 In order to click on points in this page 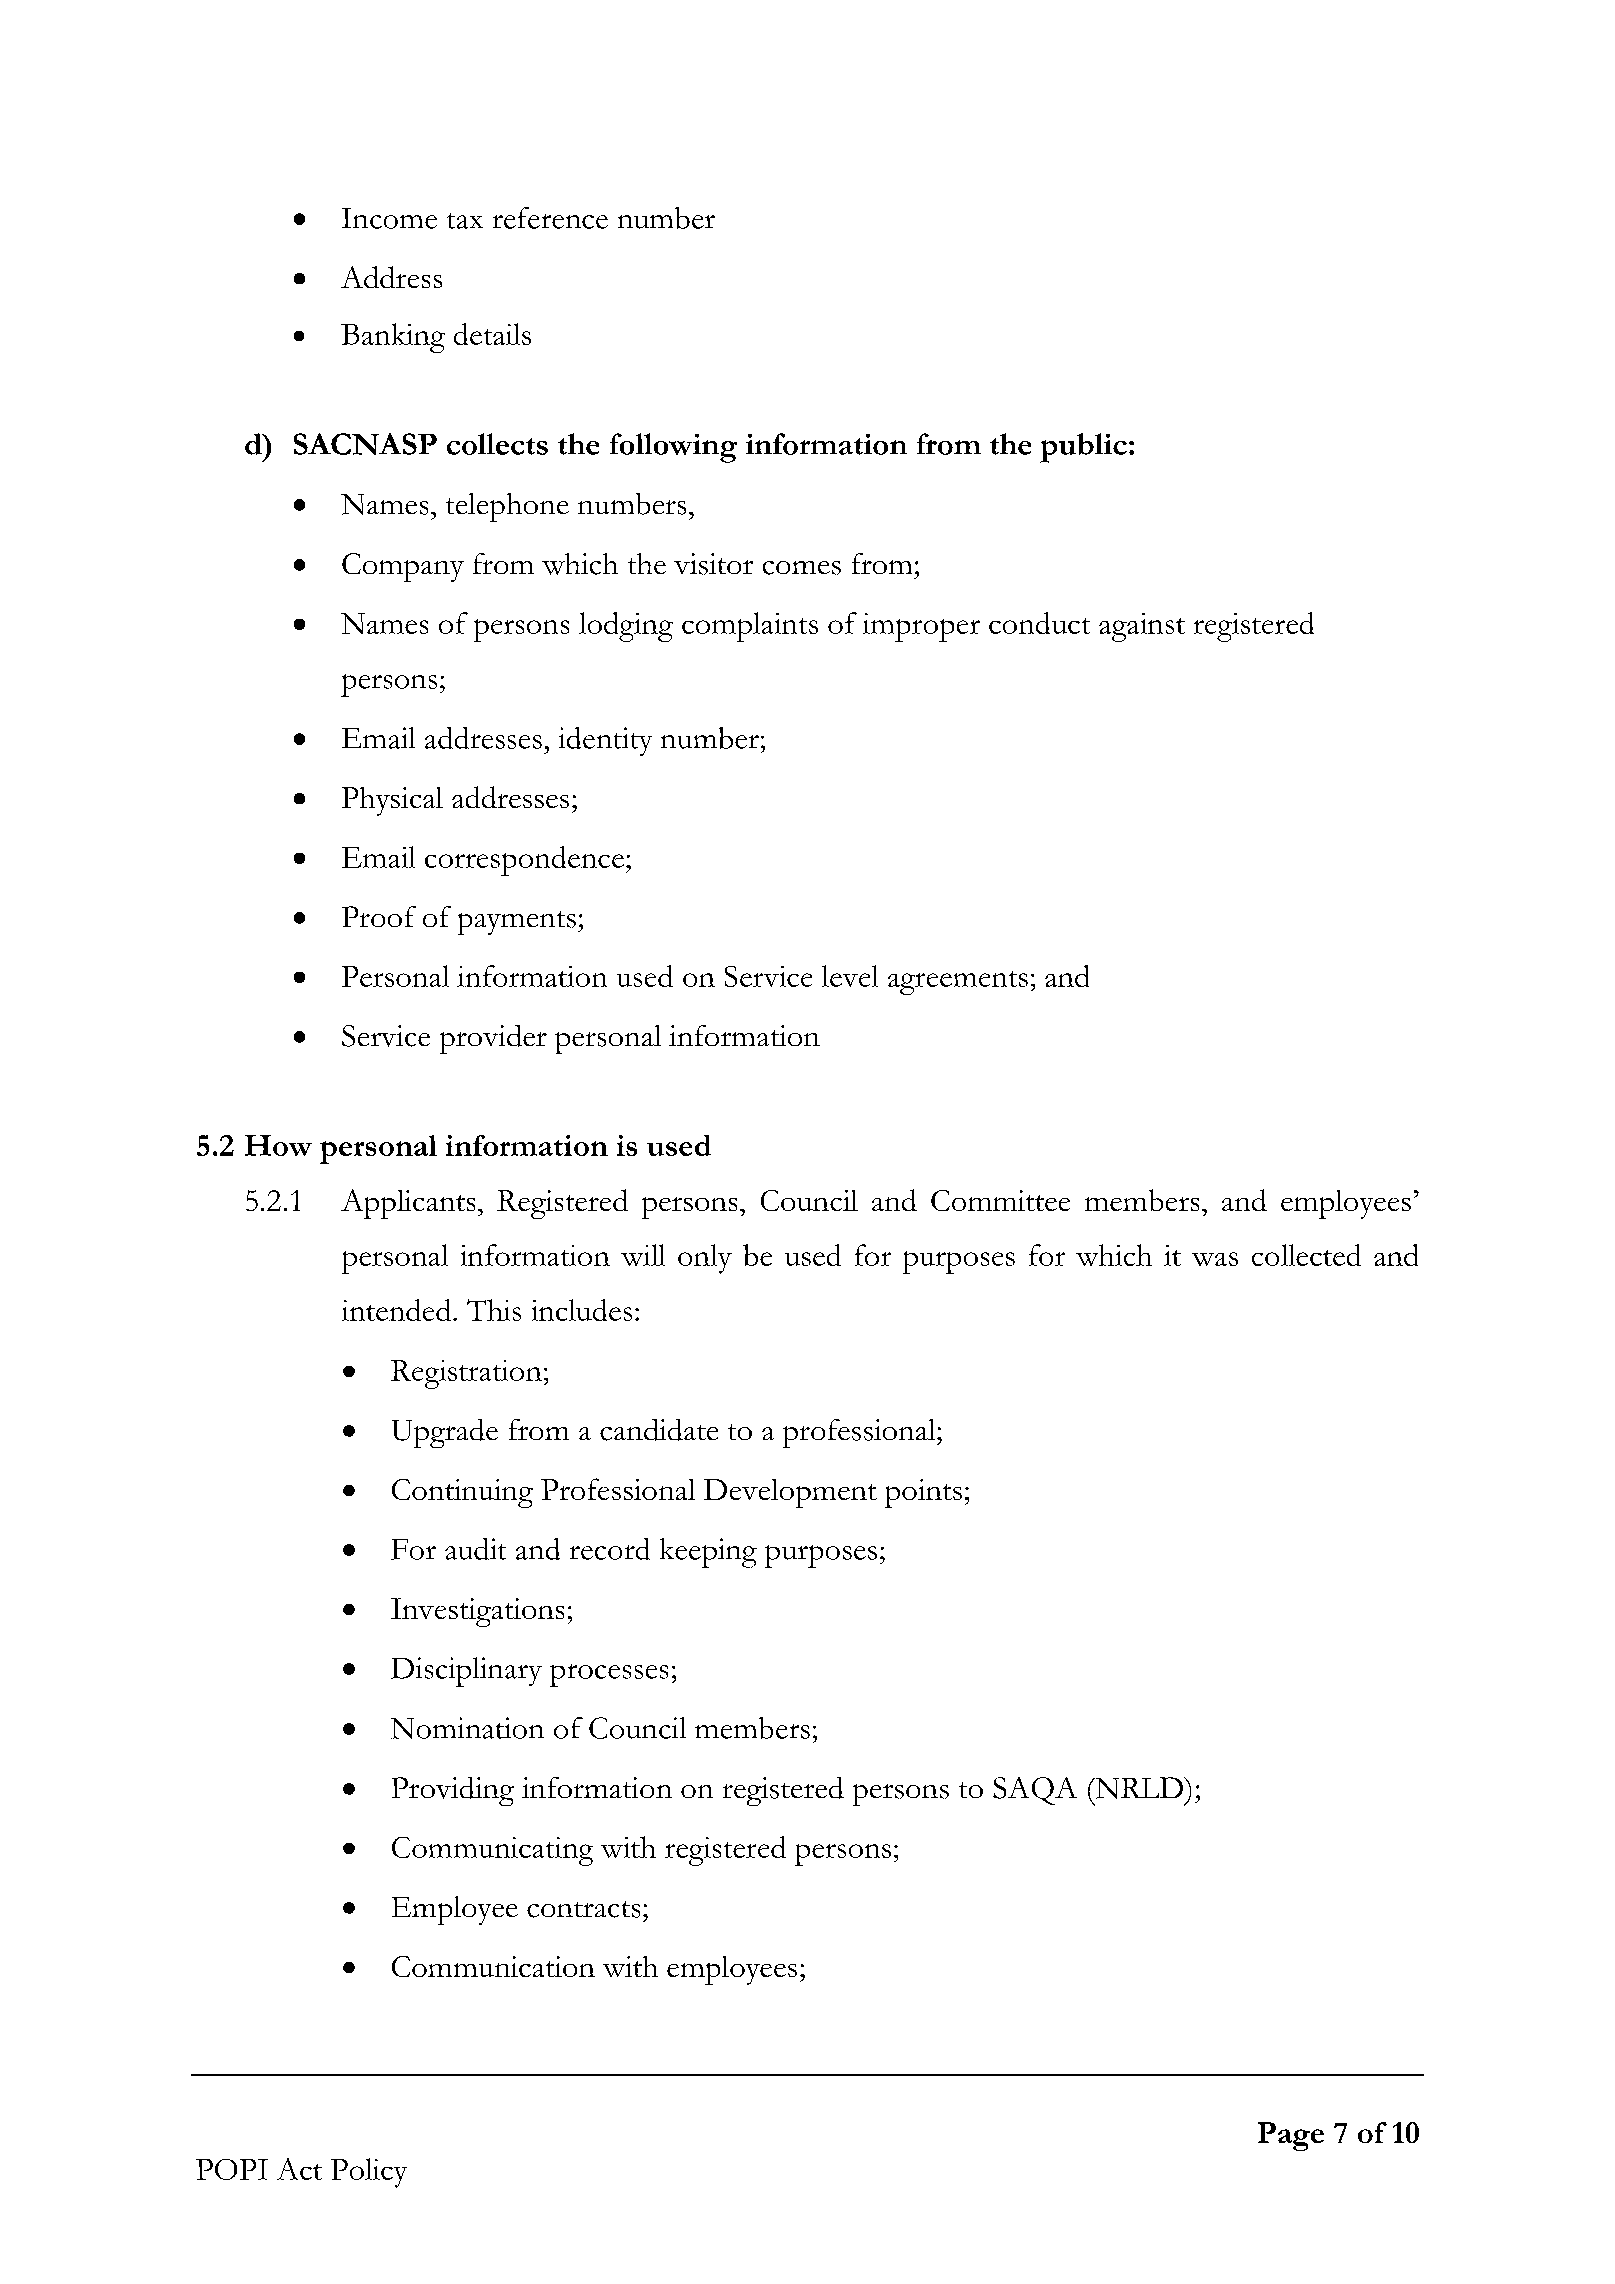, I will do `click(923, 1493)`.
